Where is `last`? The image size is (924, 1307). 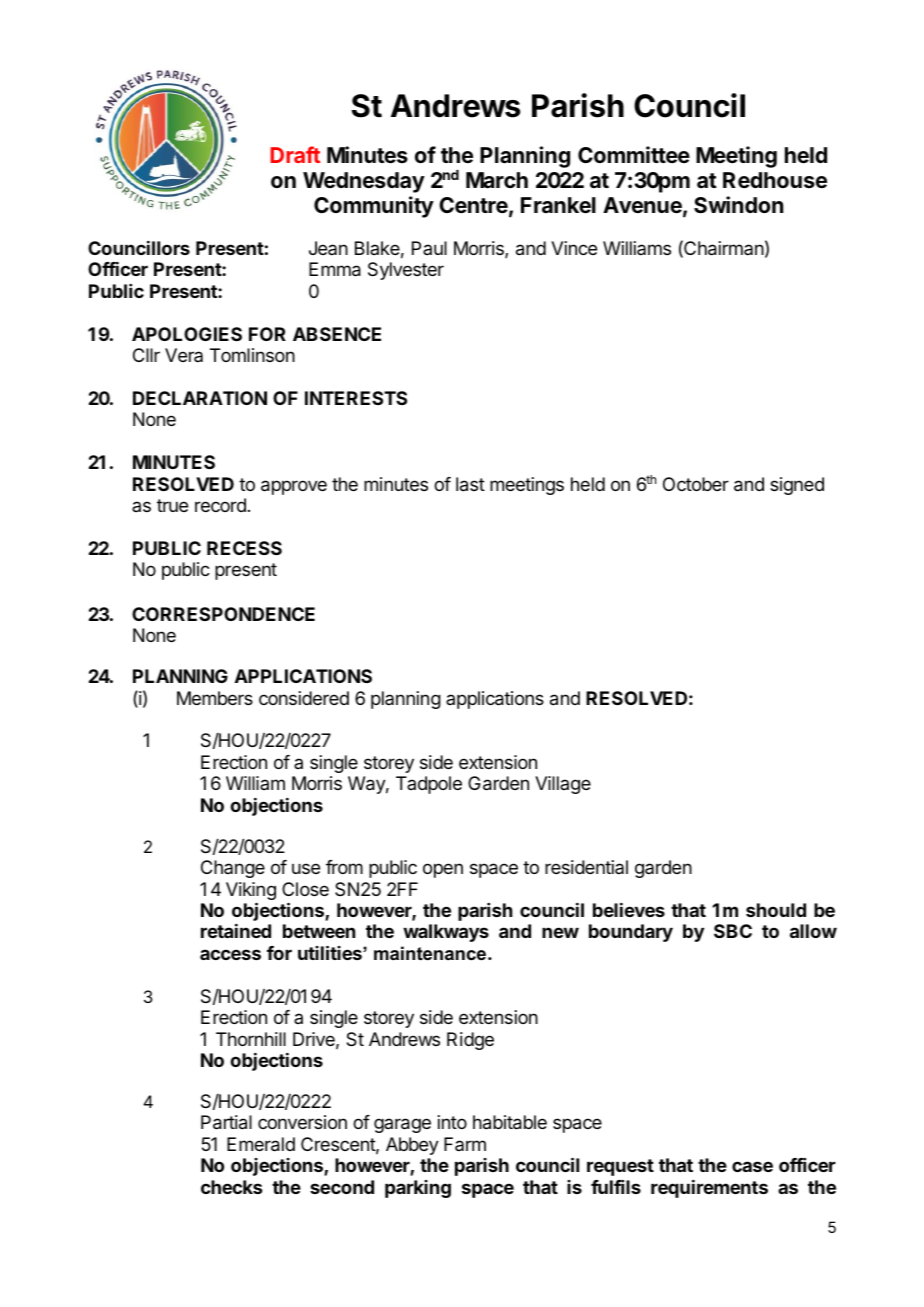 last is located at coordinates (470, 484).
